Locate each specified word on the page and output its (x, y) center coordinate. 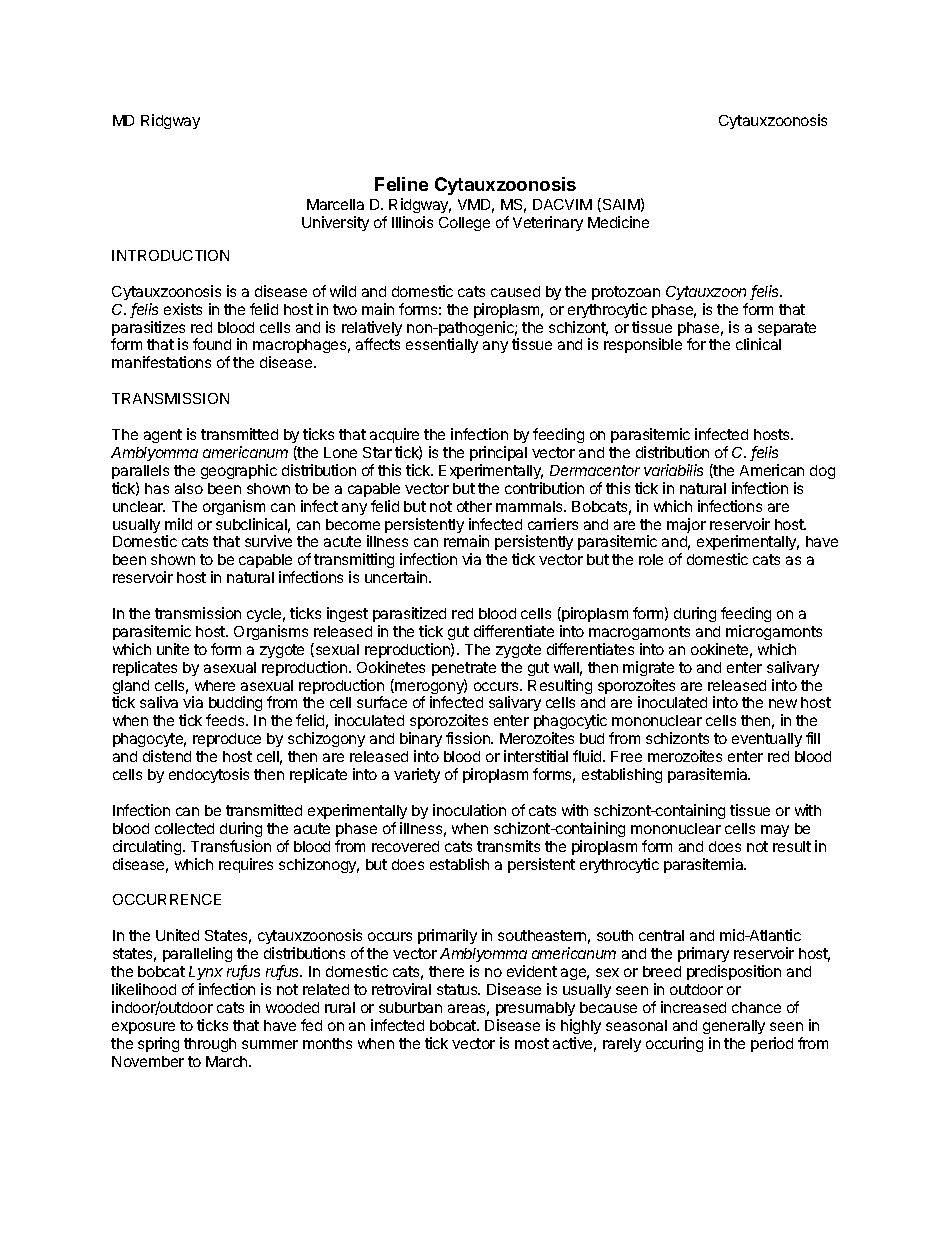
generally (734, 1027)
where (215, 685)
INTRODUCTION (170, 255)
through (210, 1045)
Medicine (618, 222)
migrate (648, 668)
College (464, 224)
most (532, 1043)
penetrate (464, 669)
